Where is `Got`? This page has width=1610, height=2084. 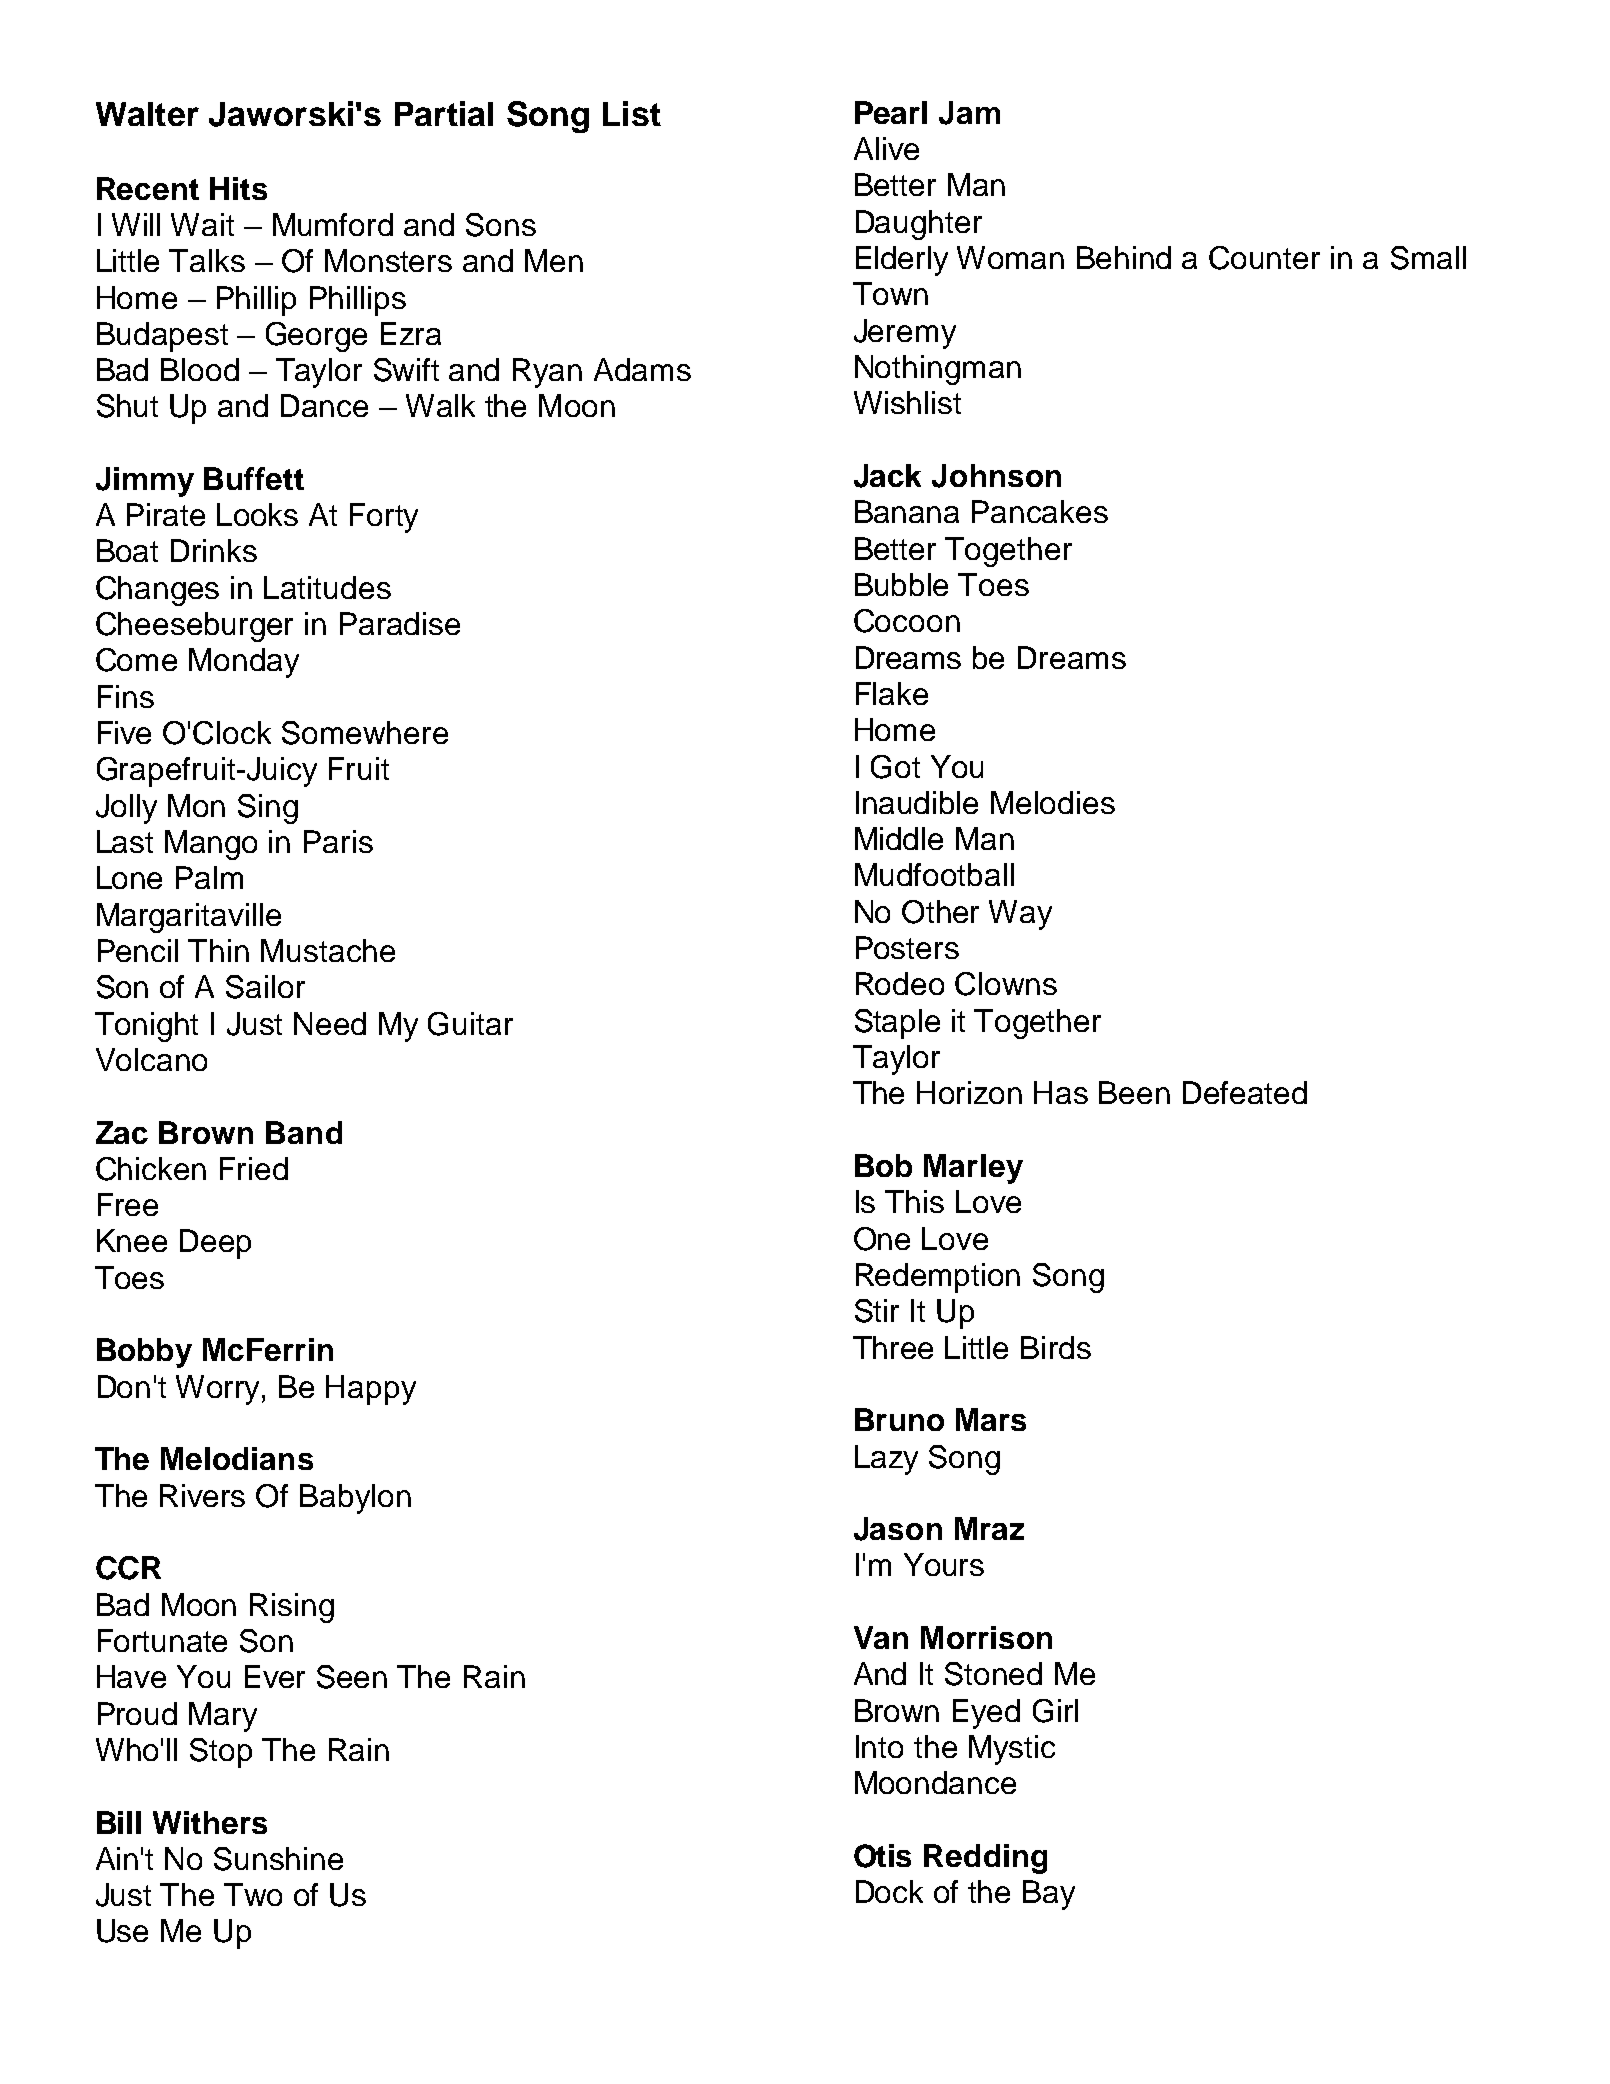
Got is located at coordinates (895, 767).
